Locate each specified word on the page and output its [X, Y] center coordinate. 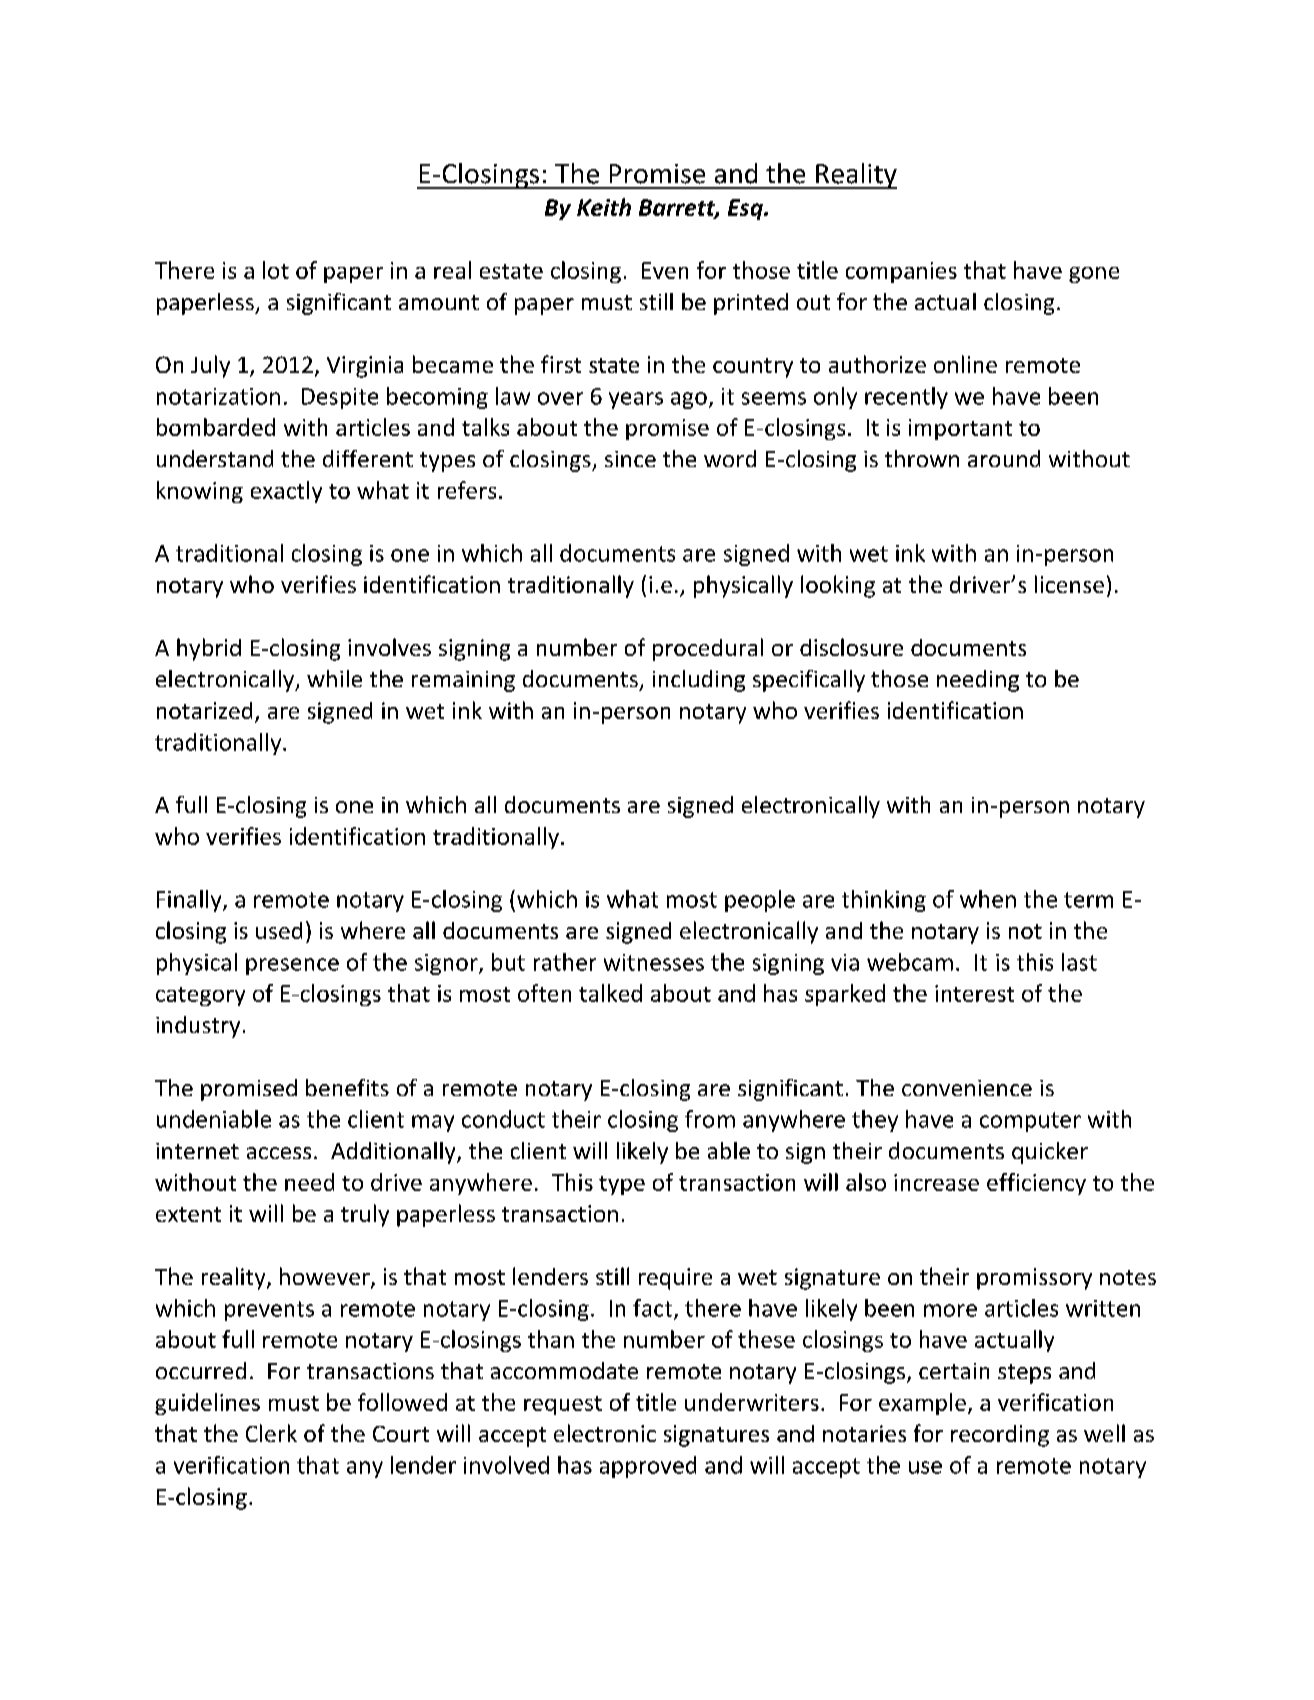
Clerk [271, 1433]
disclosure [851, 647]
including [699, 681]
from [710, 1119]
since [630, 459]
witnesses [654, 962]
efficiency [1036, 1184]
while [334, 678]
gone [1094, 275]
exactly [286, 492]
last [1079, 962]
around [1004, 458]
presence [292, 966]
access [279, 1153]
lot [276, 270]
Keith [604, 207]
